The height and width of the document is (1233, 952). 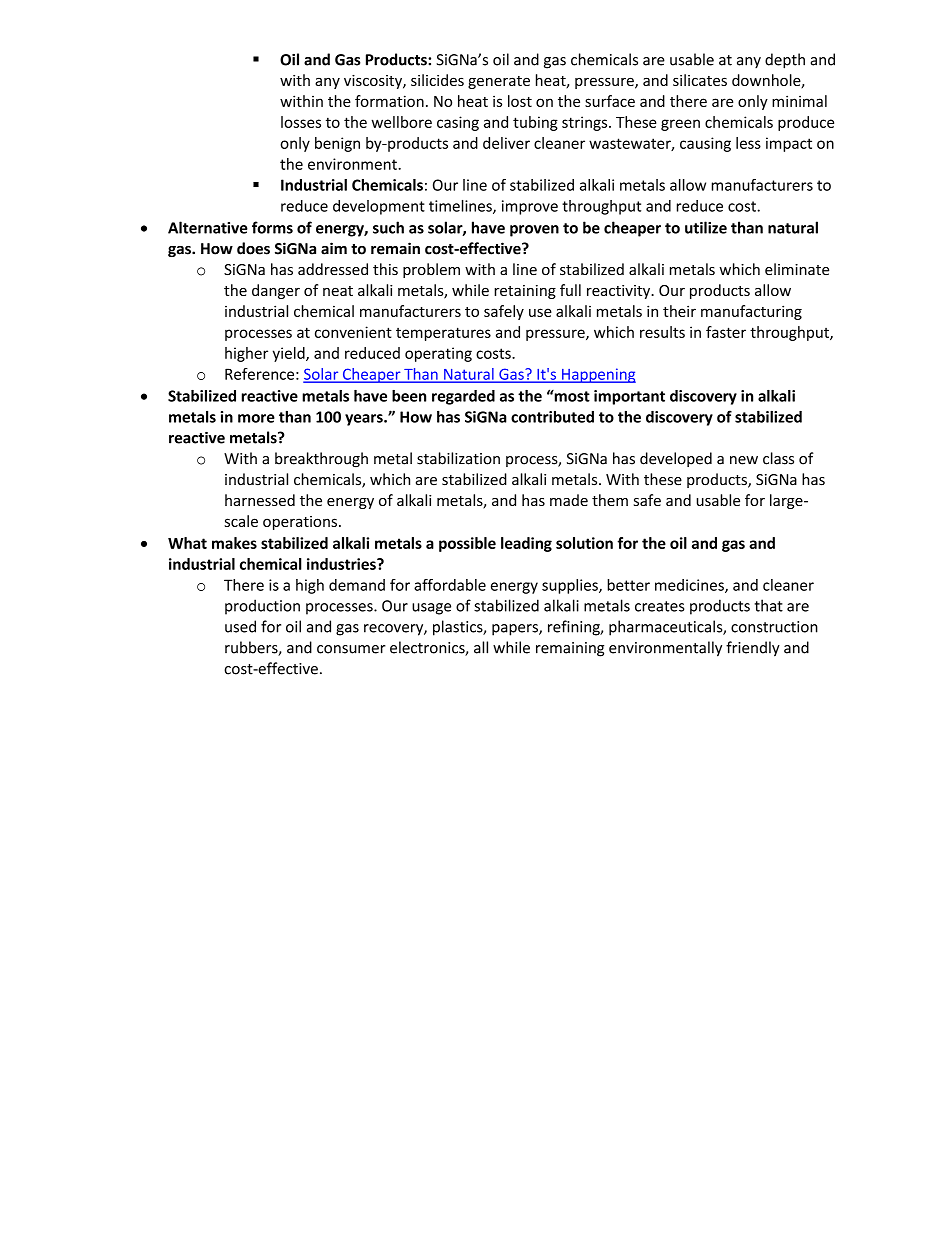 What do you see at coordinates (744, 460) in the document?
I see `new` at bounding box center [744, 460].
